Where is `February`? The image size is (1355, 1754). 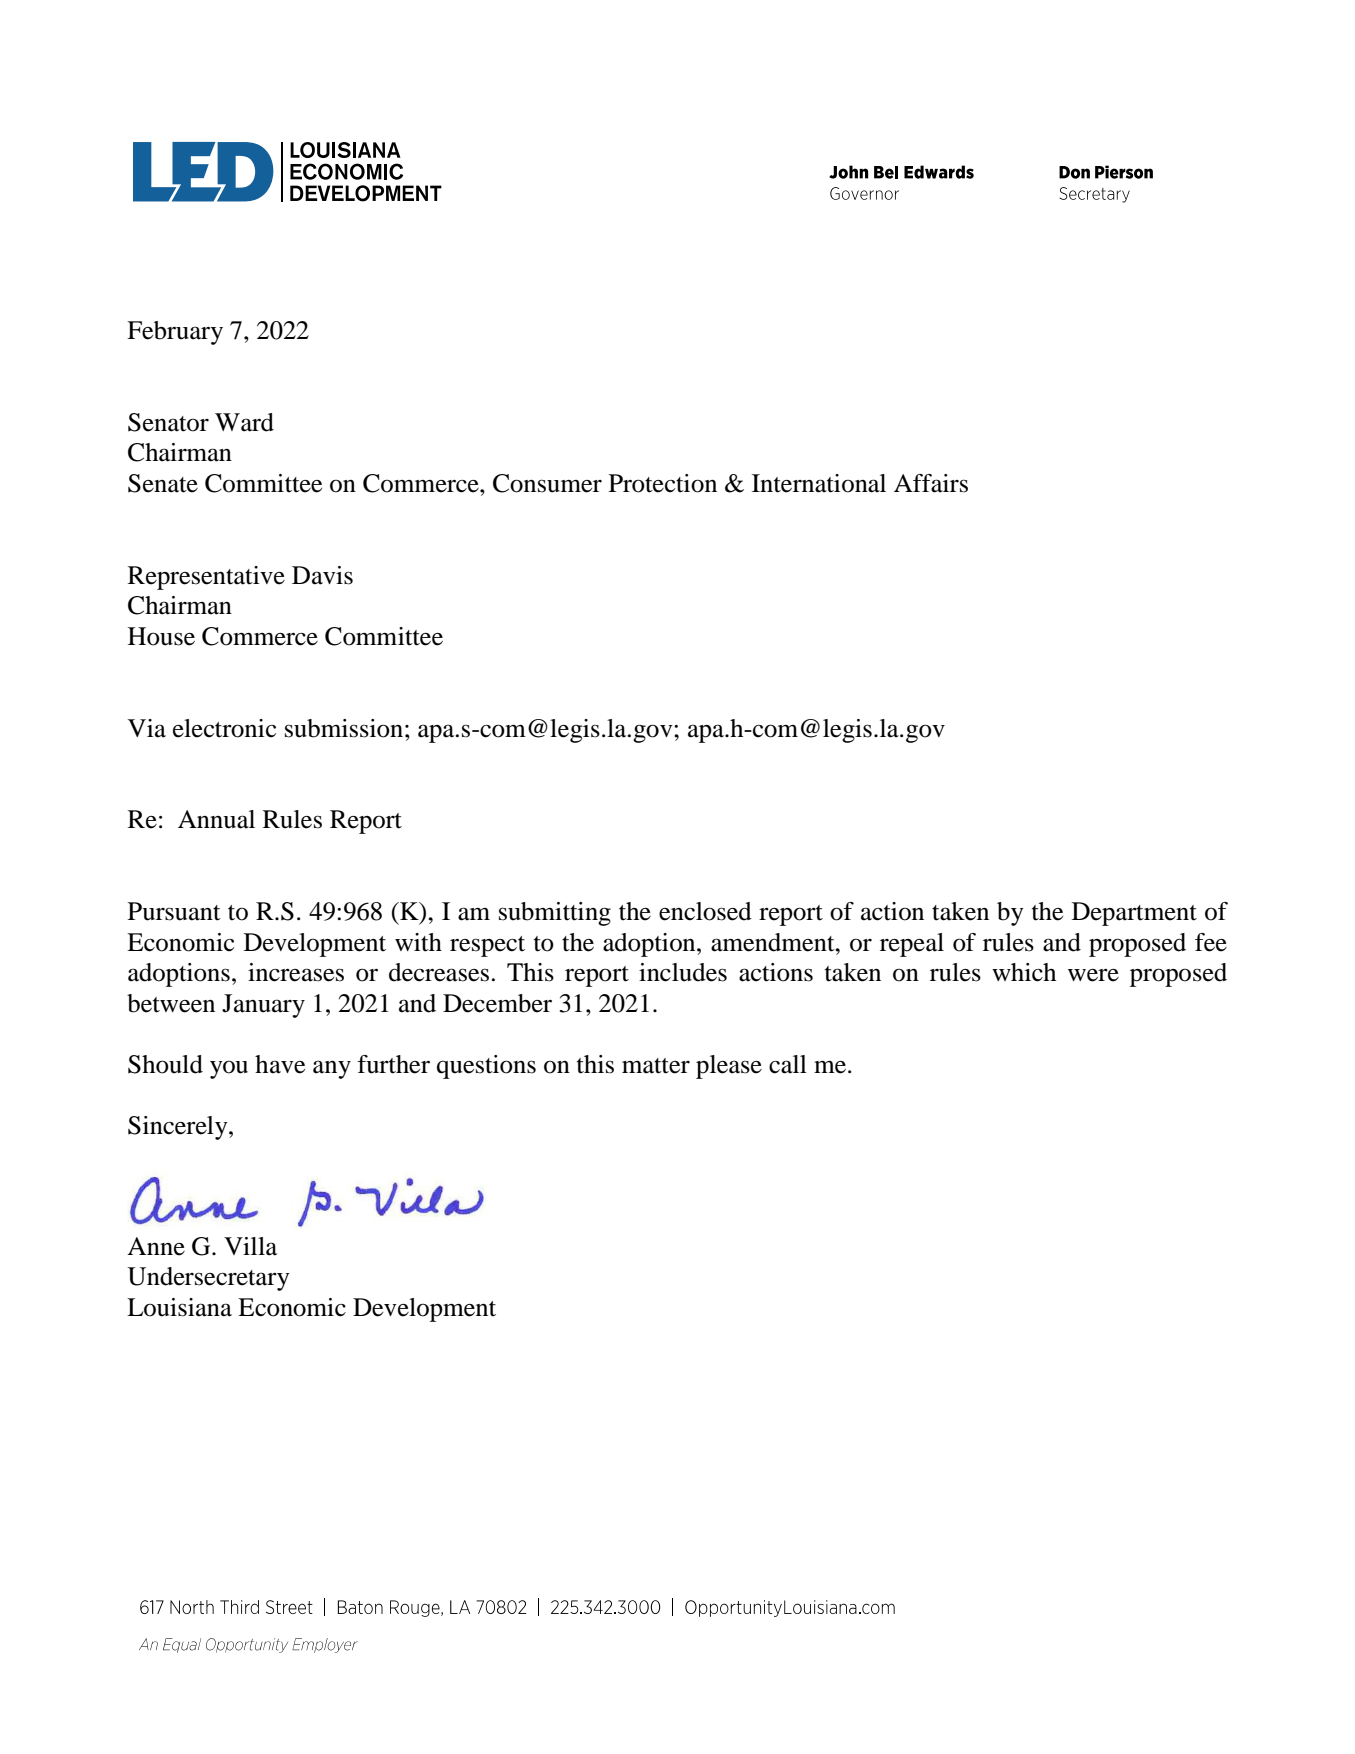 February is located at coordinates (175, 333).
